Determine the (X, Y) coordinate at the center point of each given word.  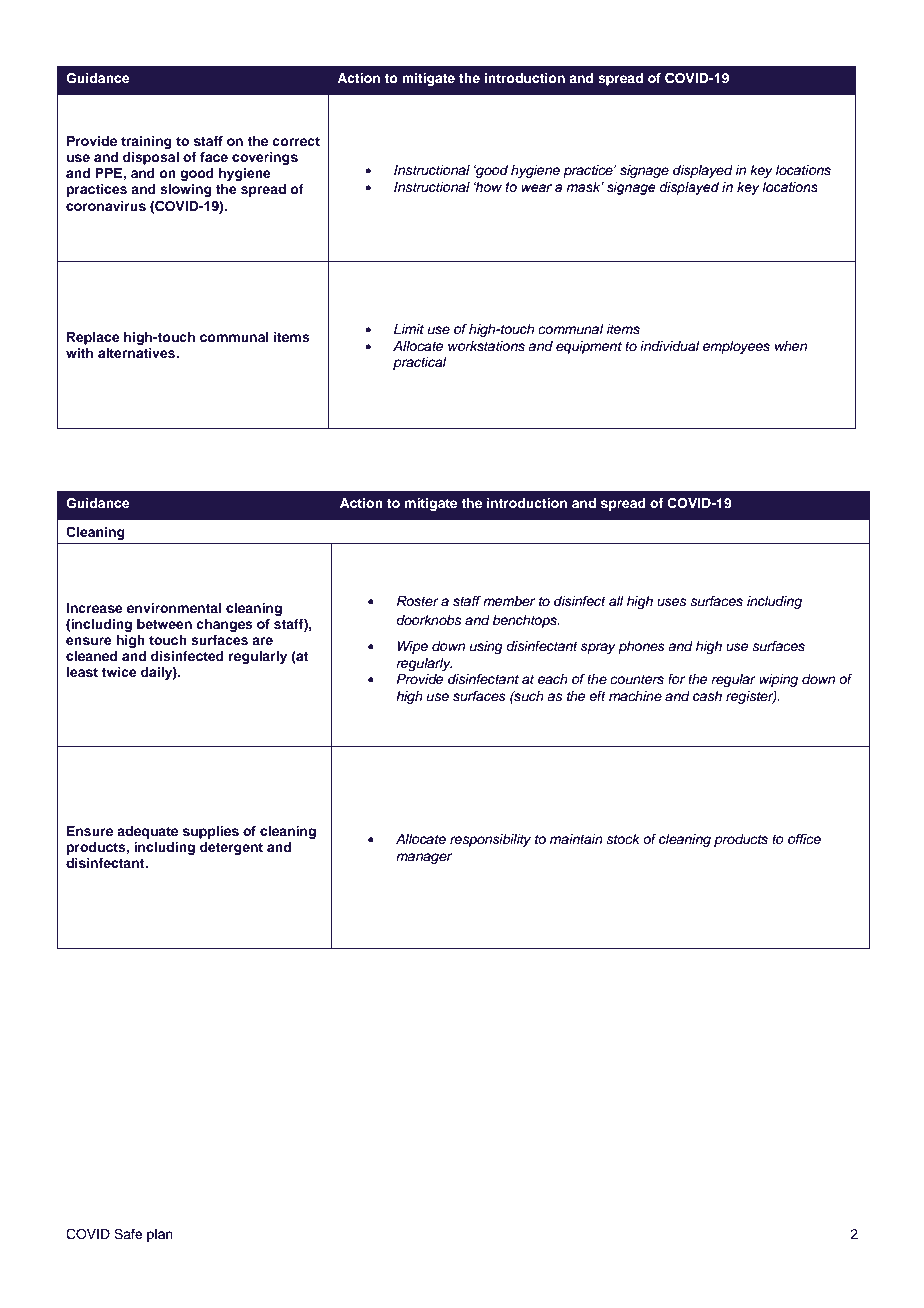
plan (160, 1235)
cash (707, 696)
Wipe (413, 647)
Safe (128, 1234)
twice (119, 672)
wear (536, 188)
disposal (151, 158)
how (488, 187)
